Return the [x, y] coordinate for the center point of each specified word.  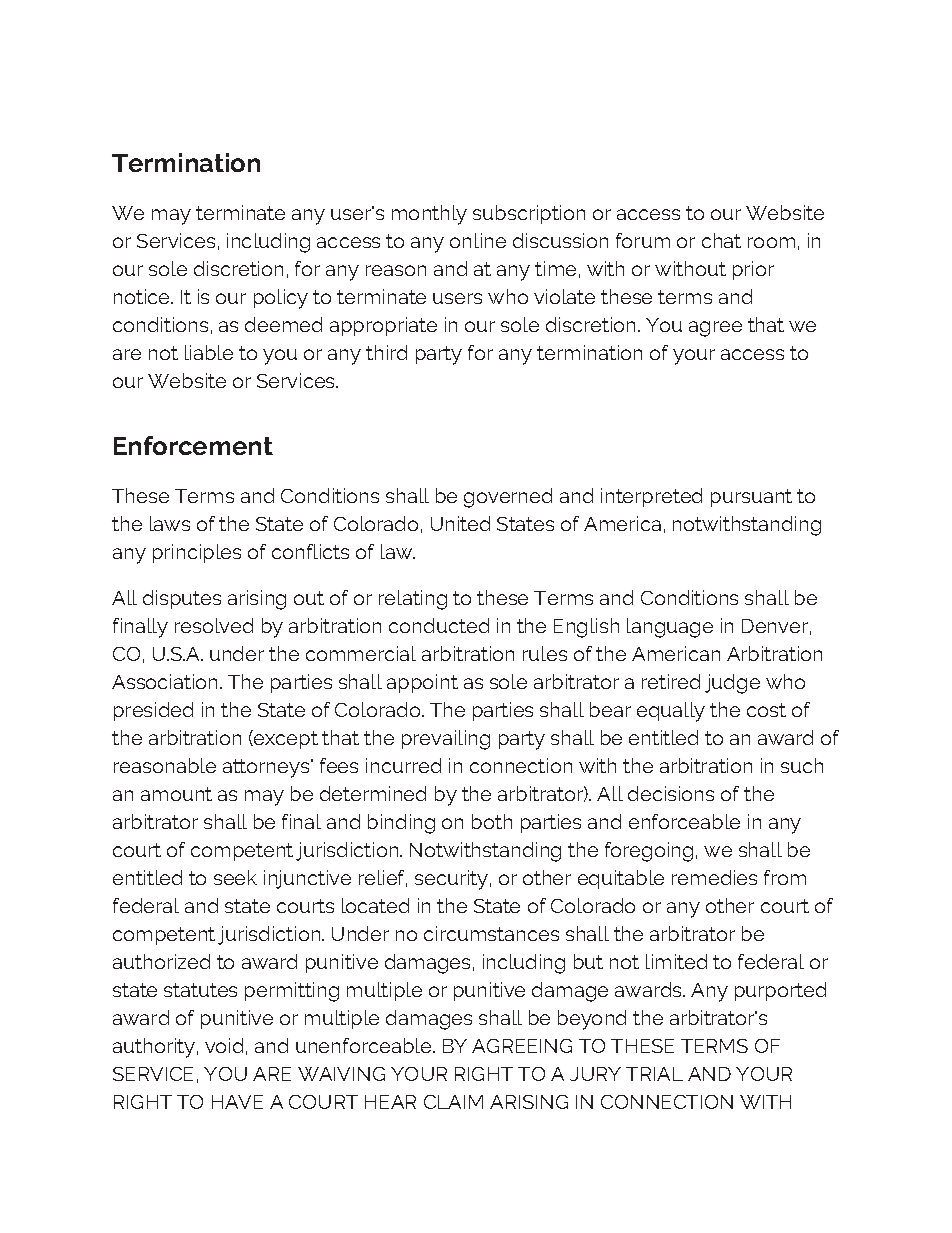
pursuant [751, 498]
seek [235, 877]
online [478, 240]
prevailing [446, 740]
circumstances [491, 933]
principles [197, 553]
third [386, 352]
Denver [775, 626]
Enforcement [193, 445]
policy [281, 299]
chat [721, 240]
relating [413, 600]
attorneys [267, 768]
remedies [714, 877]
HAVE [237, 1102]
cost [766, 710]
